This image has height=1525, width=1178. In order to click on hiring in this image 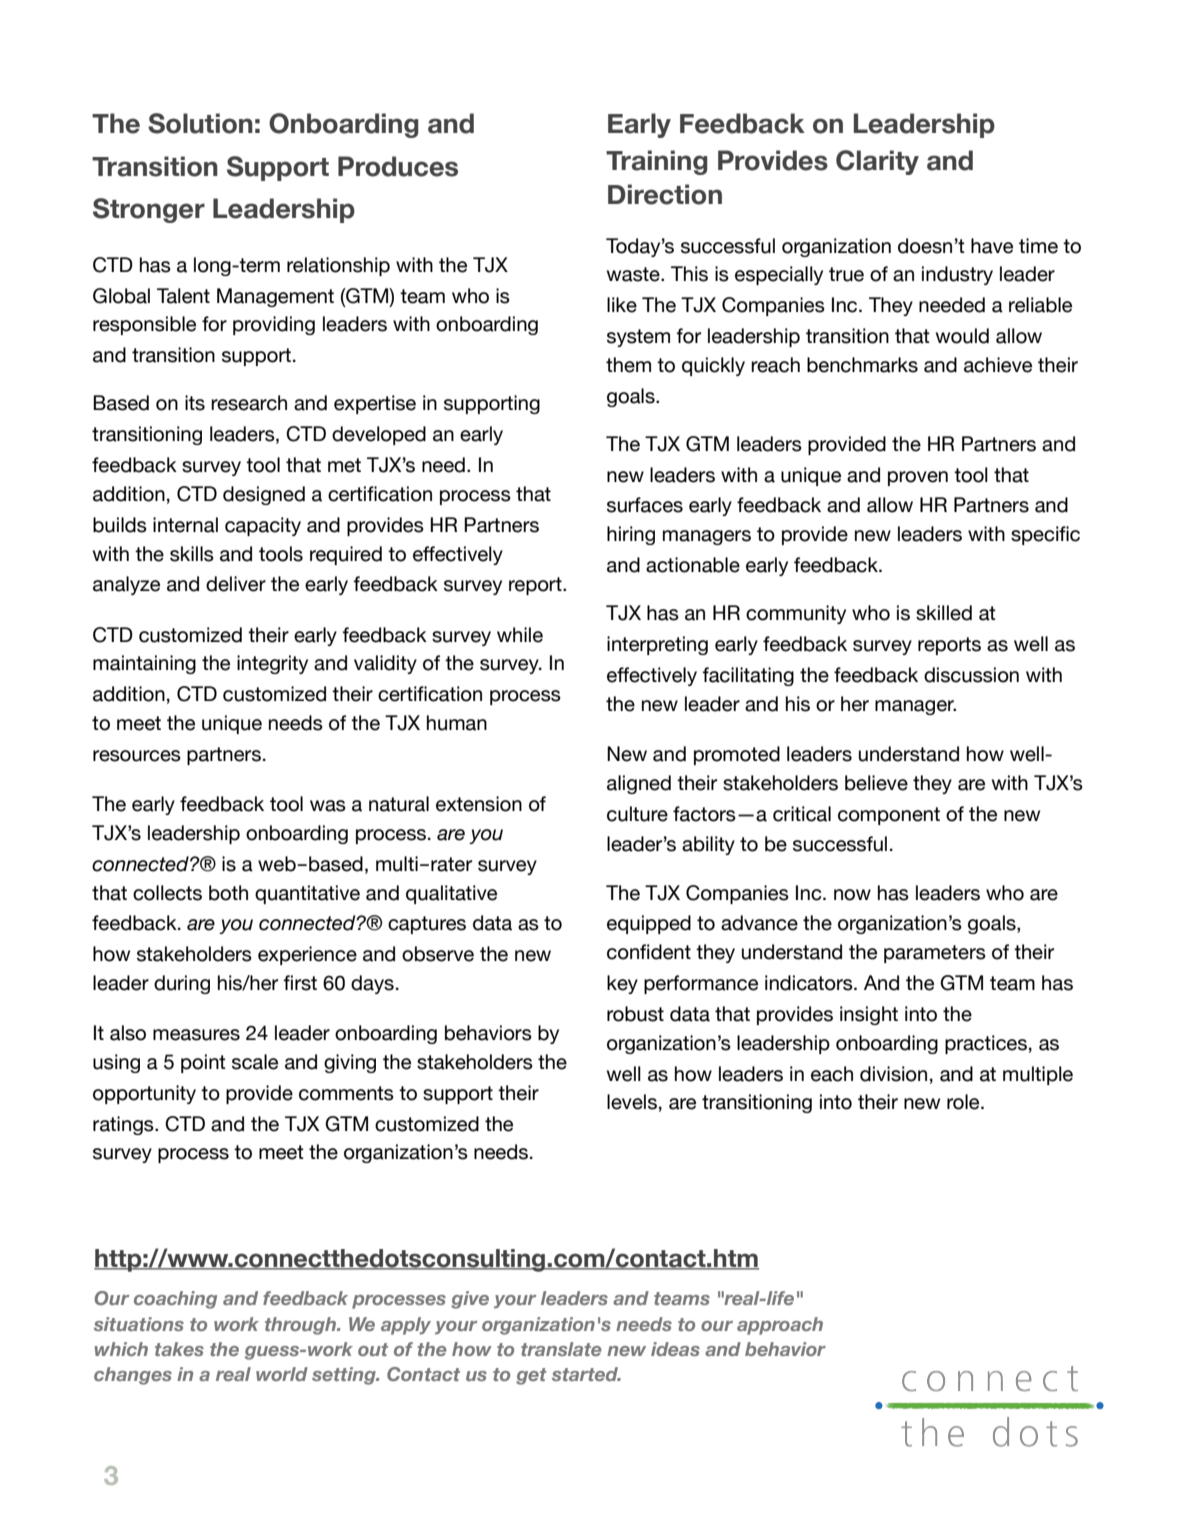, I will do `click(631, 535)`.
